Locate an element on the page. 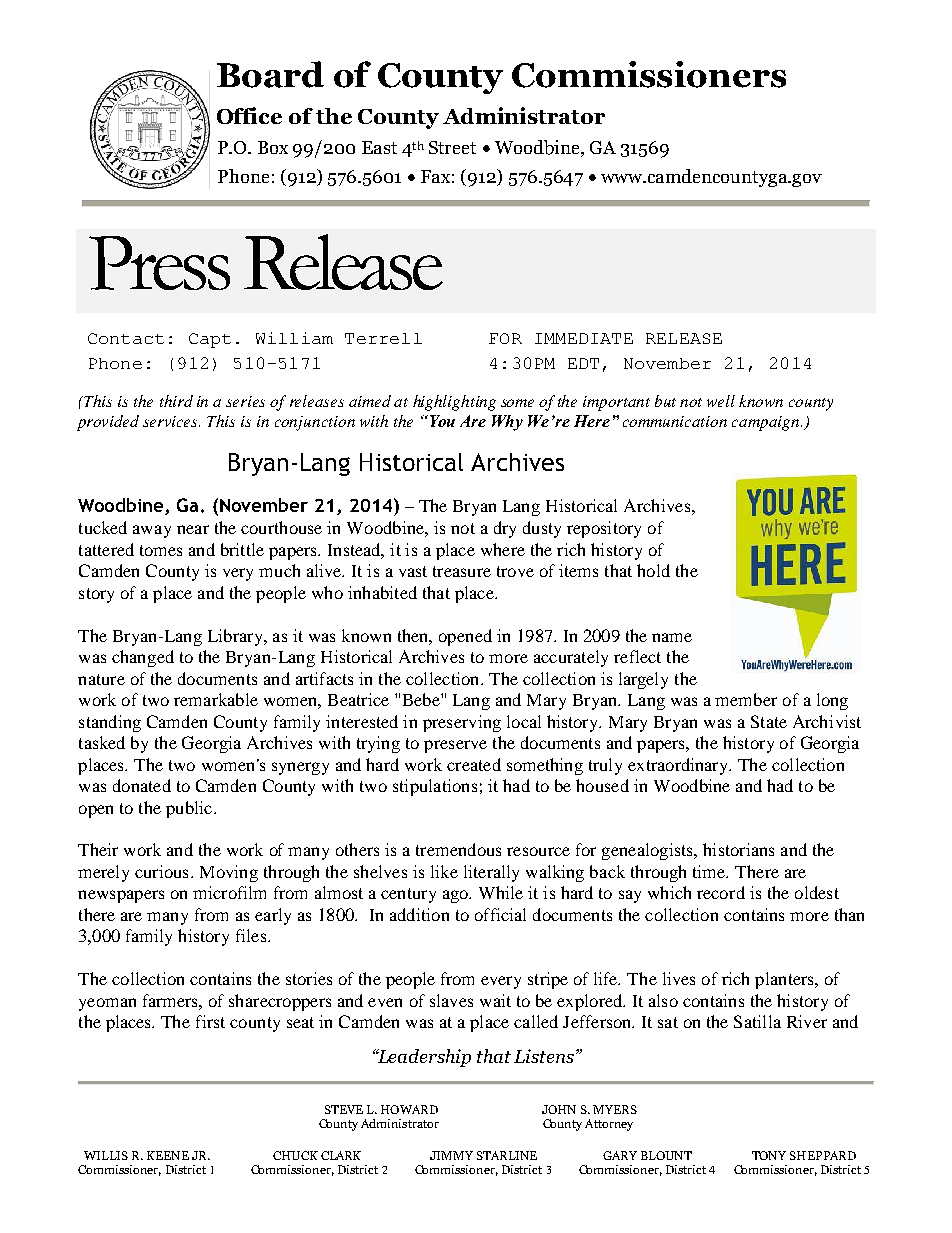 This document has width=952, height=1233. Street is located at coordinates (452, 147).
